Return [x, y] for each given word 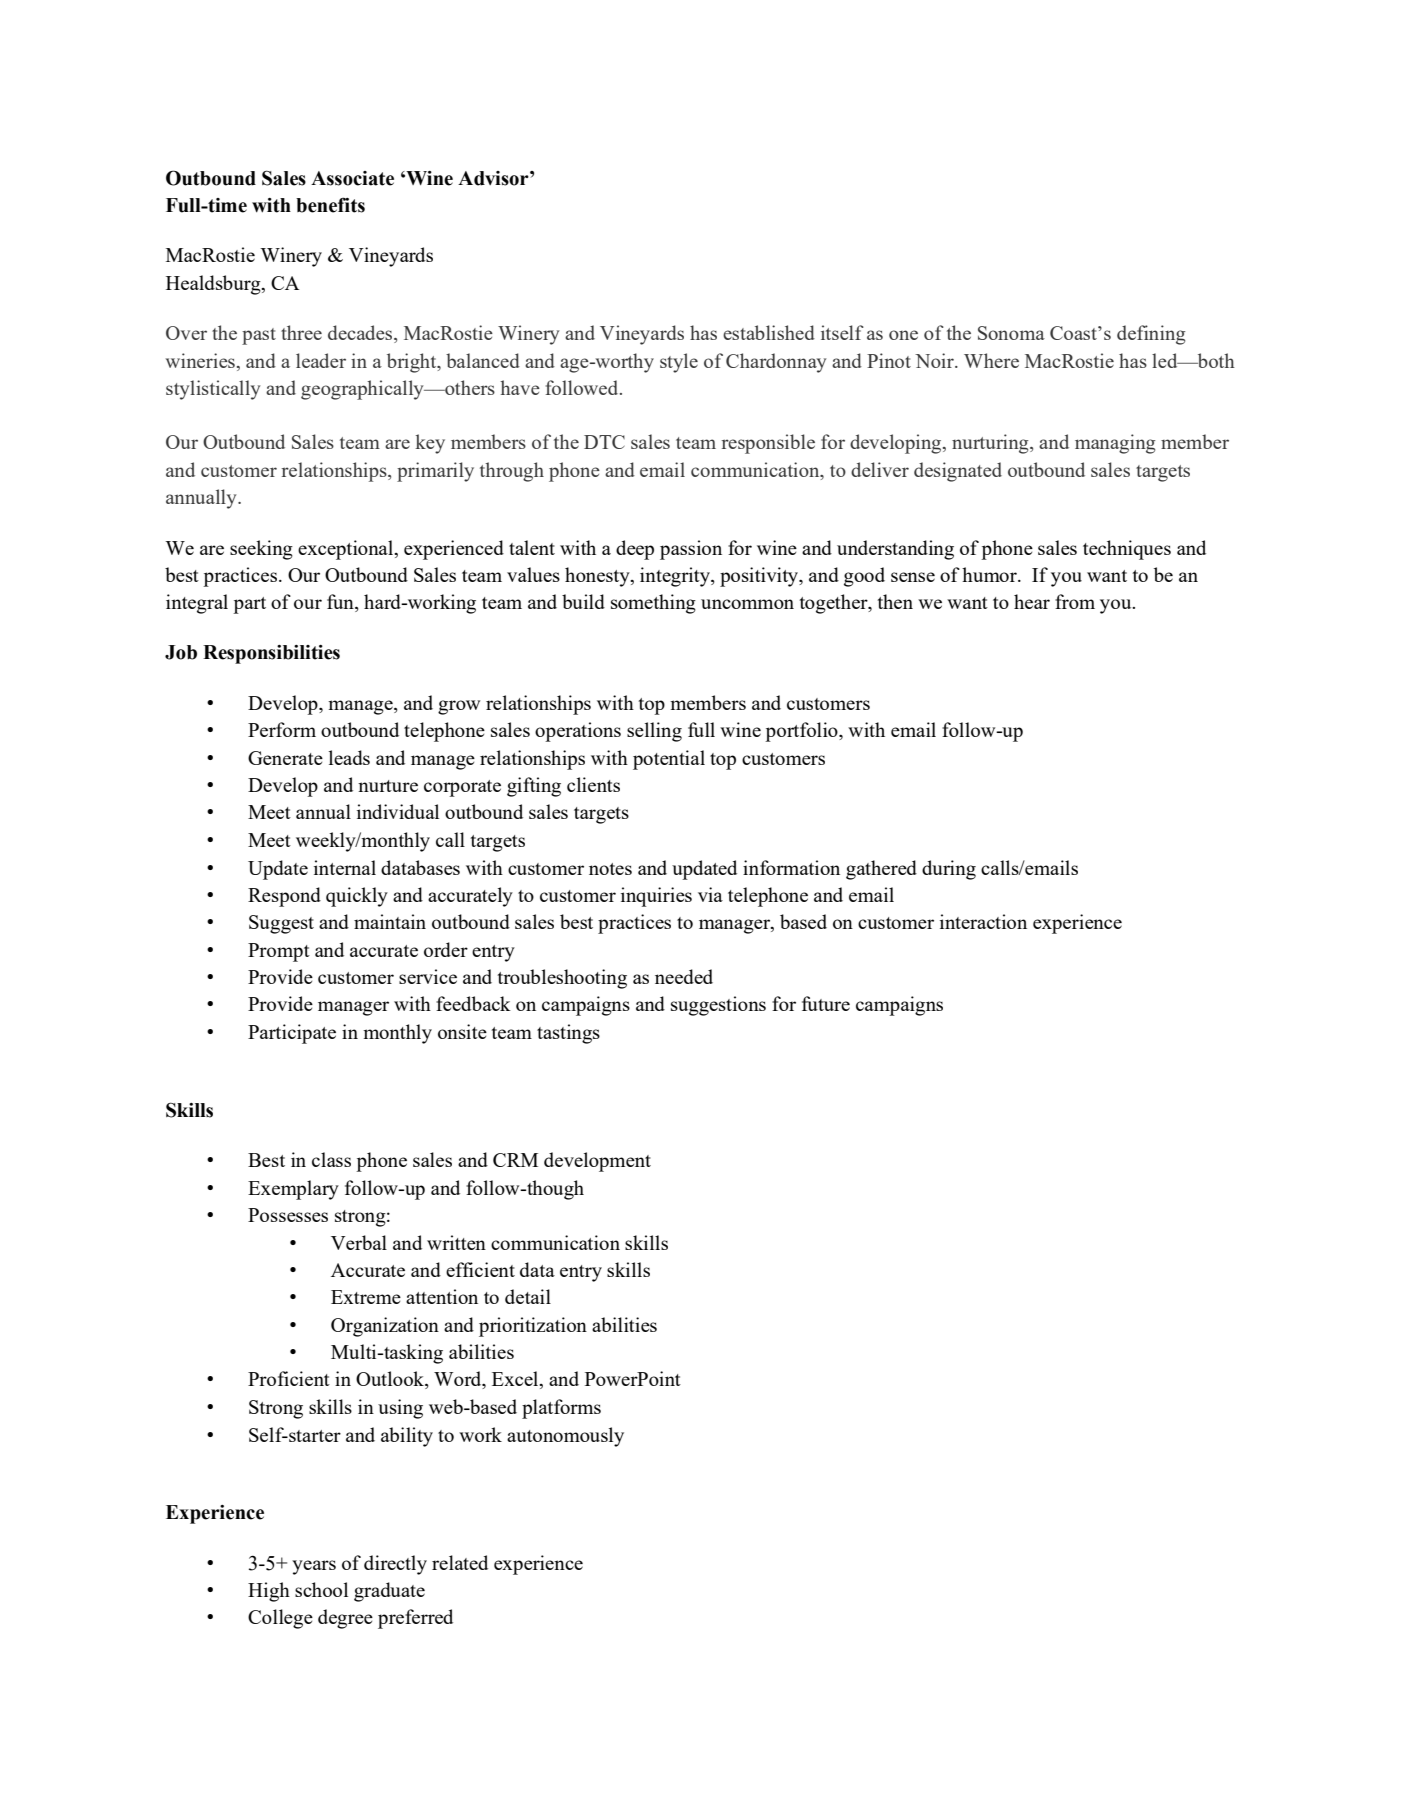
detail [528, 1296]
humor [990, 574]
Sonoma [1011, 333]
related [460, 1562]
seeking [261, 550]
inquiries [656, 897]
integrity [676, 577]
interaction [983, 921]
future [826, 1003]
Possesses [288, 1215]
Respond [284, 897]
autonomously [565, 1437]
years [314, 1567]
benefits [330, 205]
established [769, 332]
